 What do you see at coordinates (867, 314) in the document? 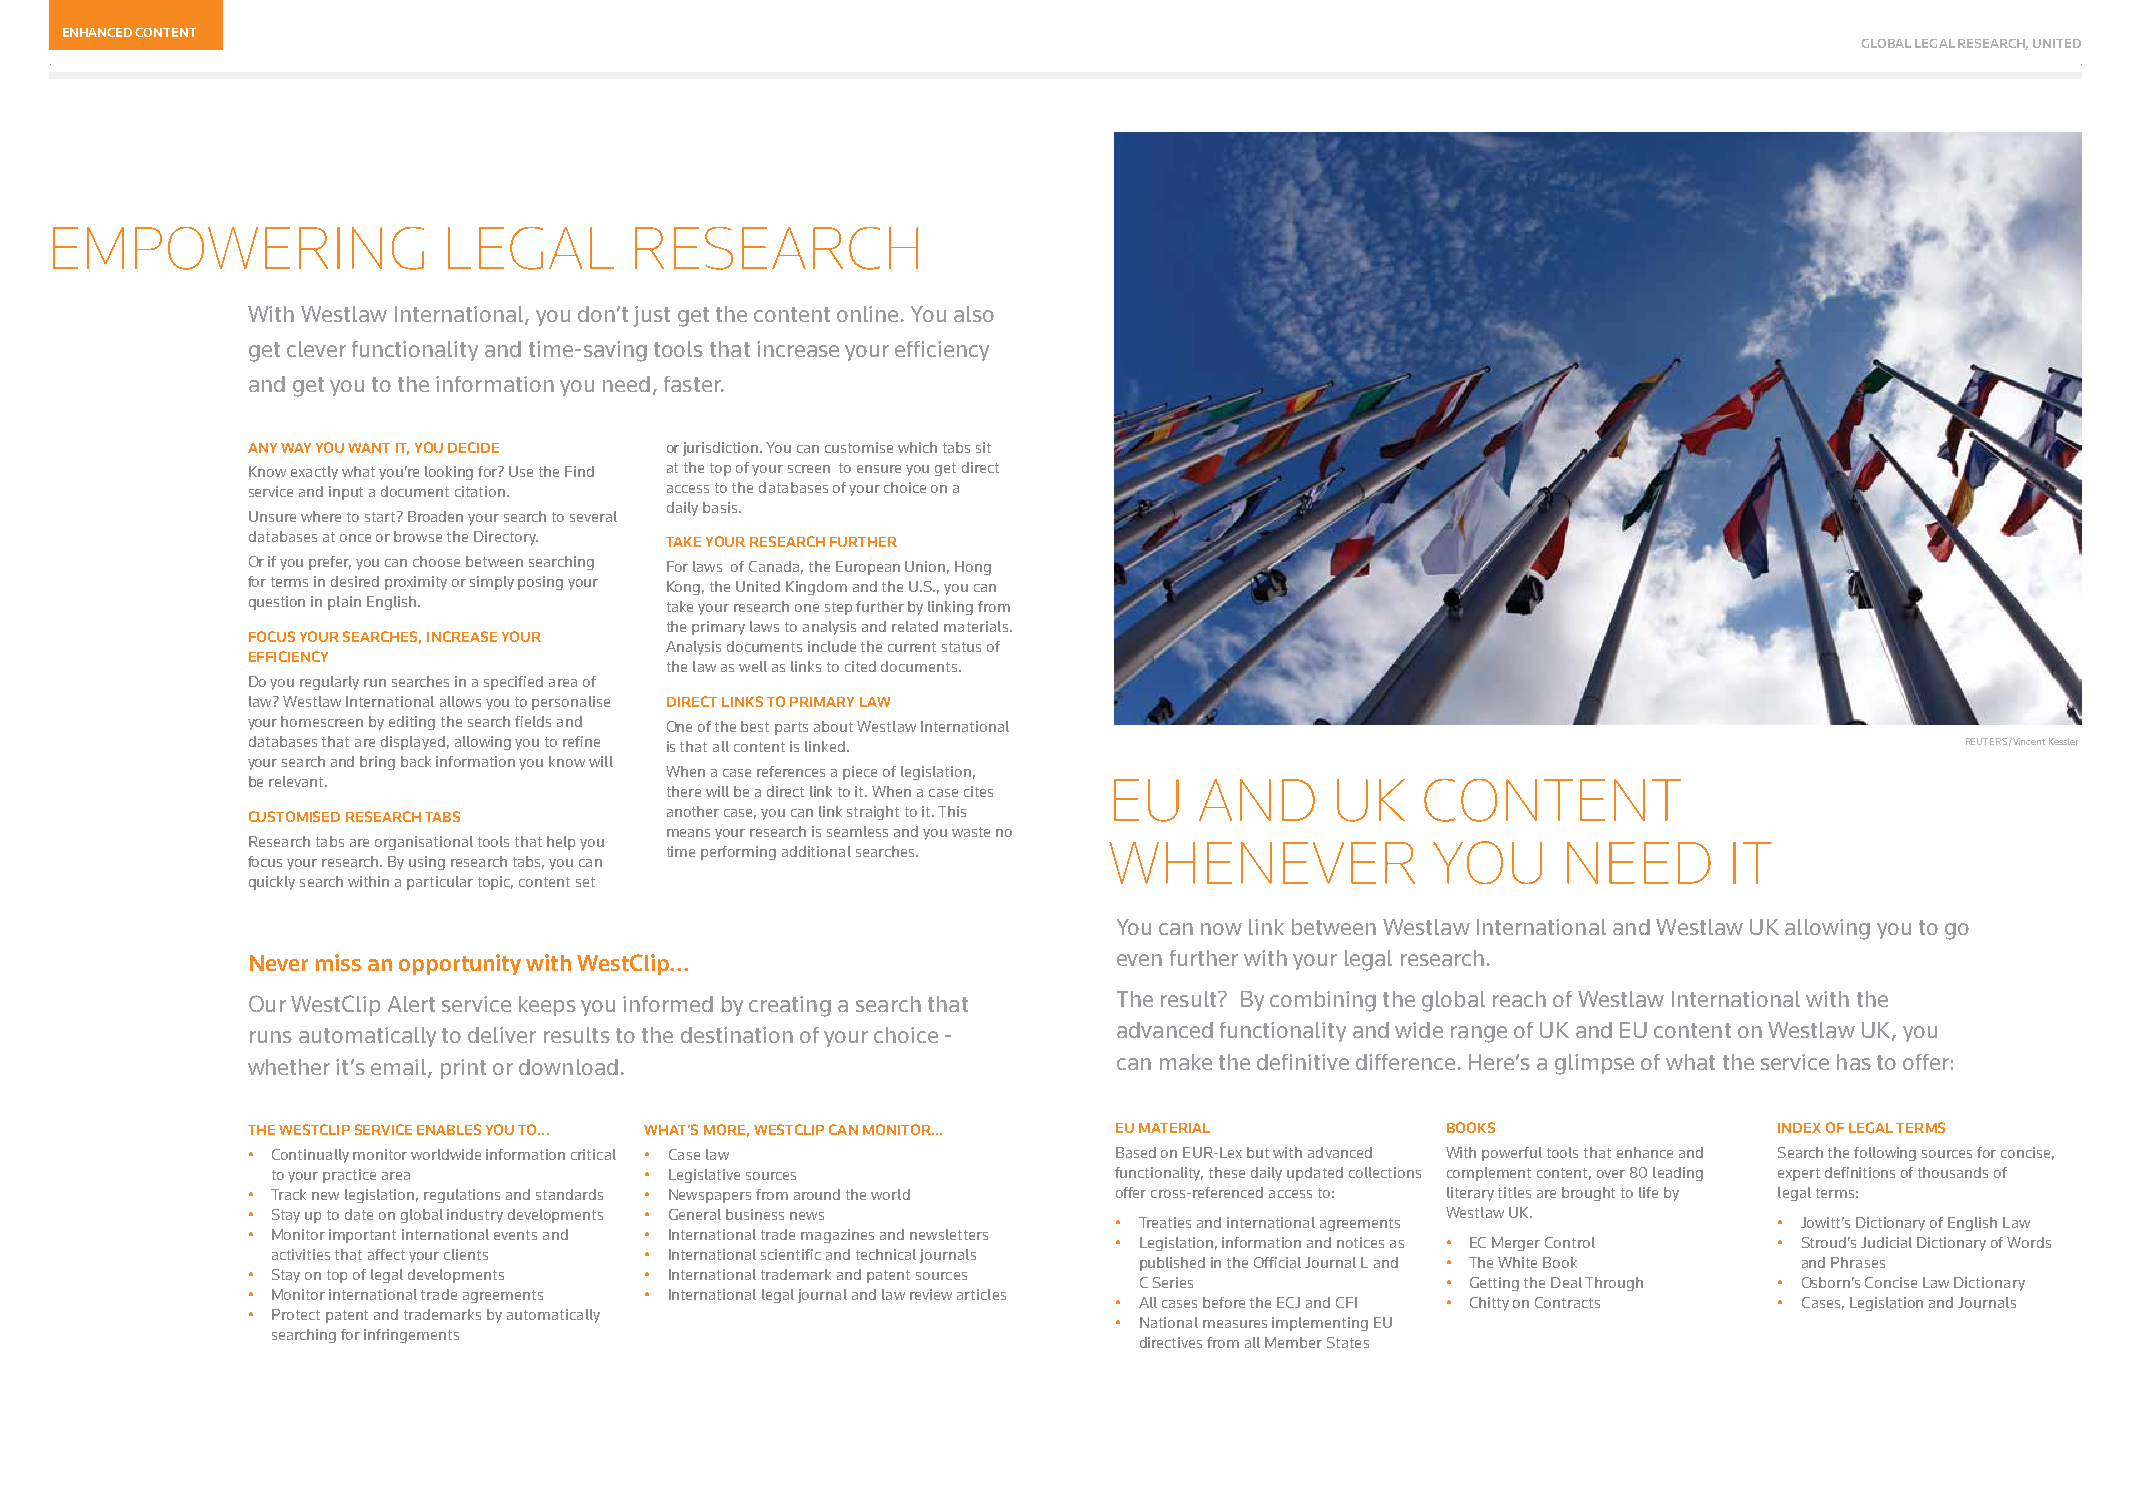
I see `online` at bounding box center [867, 314].
